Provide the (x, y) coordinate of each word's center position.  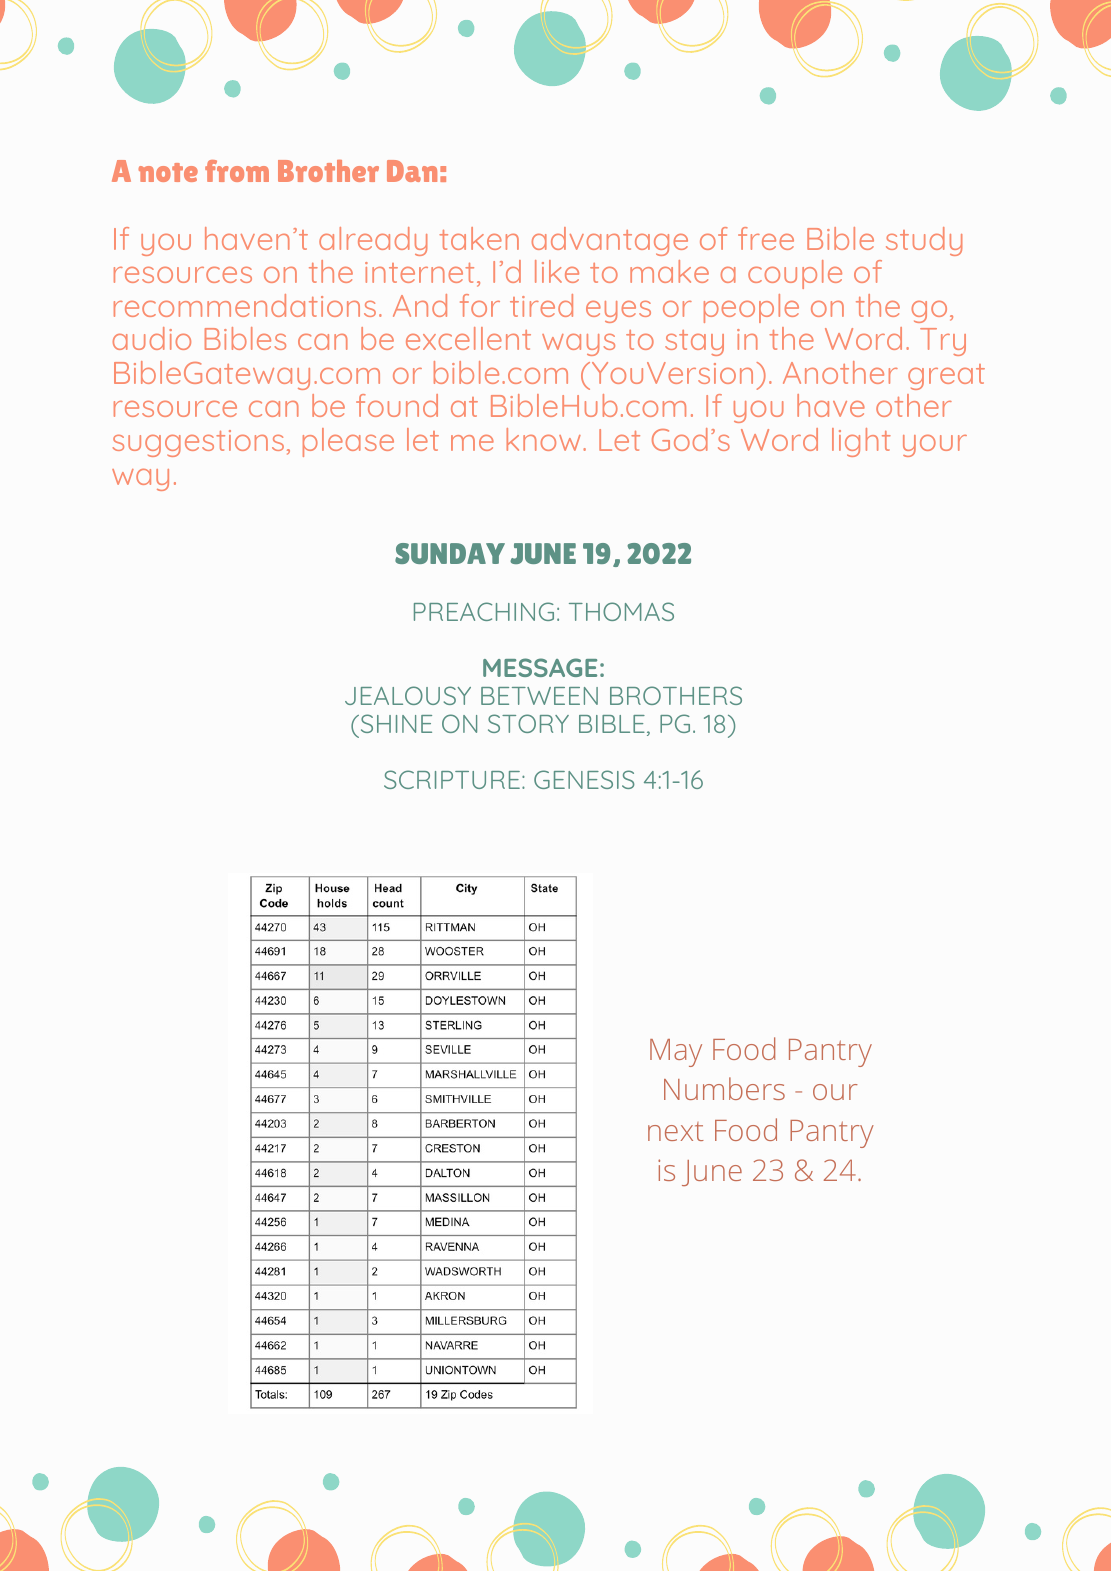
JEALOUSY (408, 695)
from (237, 171)
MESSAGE (540, 667)
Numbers (724, 1088)
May (676, 1053)
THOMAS (621, 611)
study (924, 241)
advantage (610, 241)
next (676, 1131)
